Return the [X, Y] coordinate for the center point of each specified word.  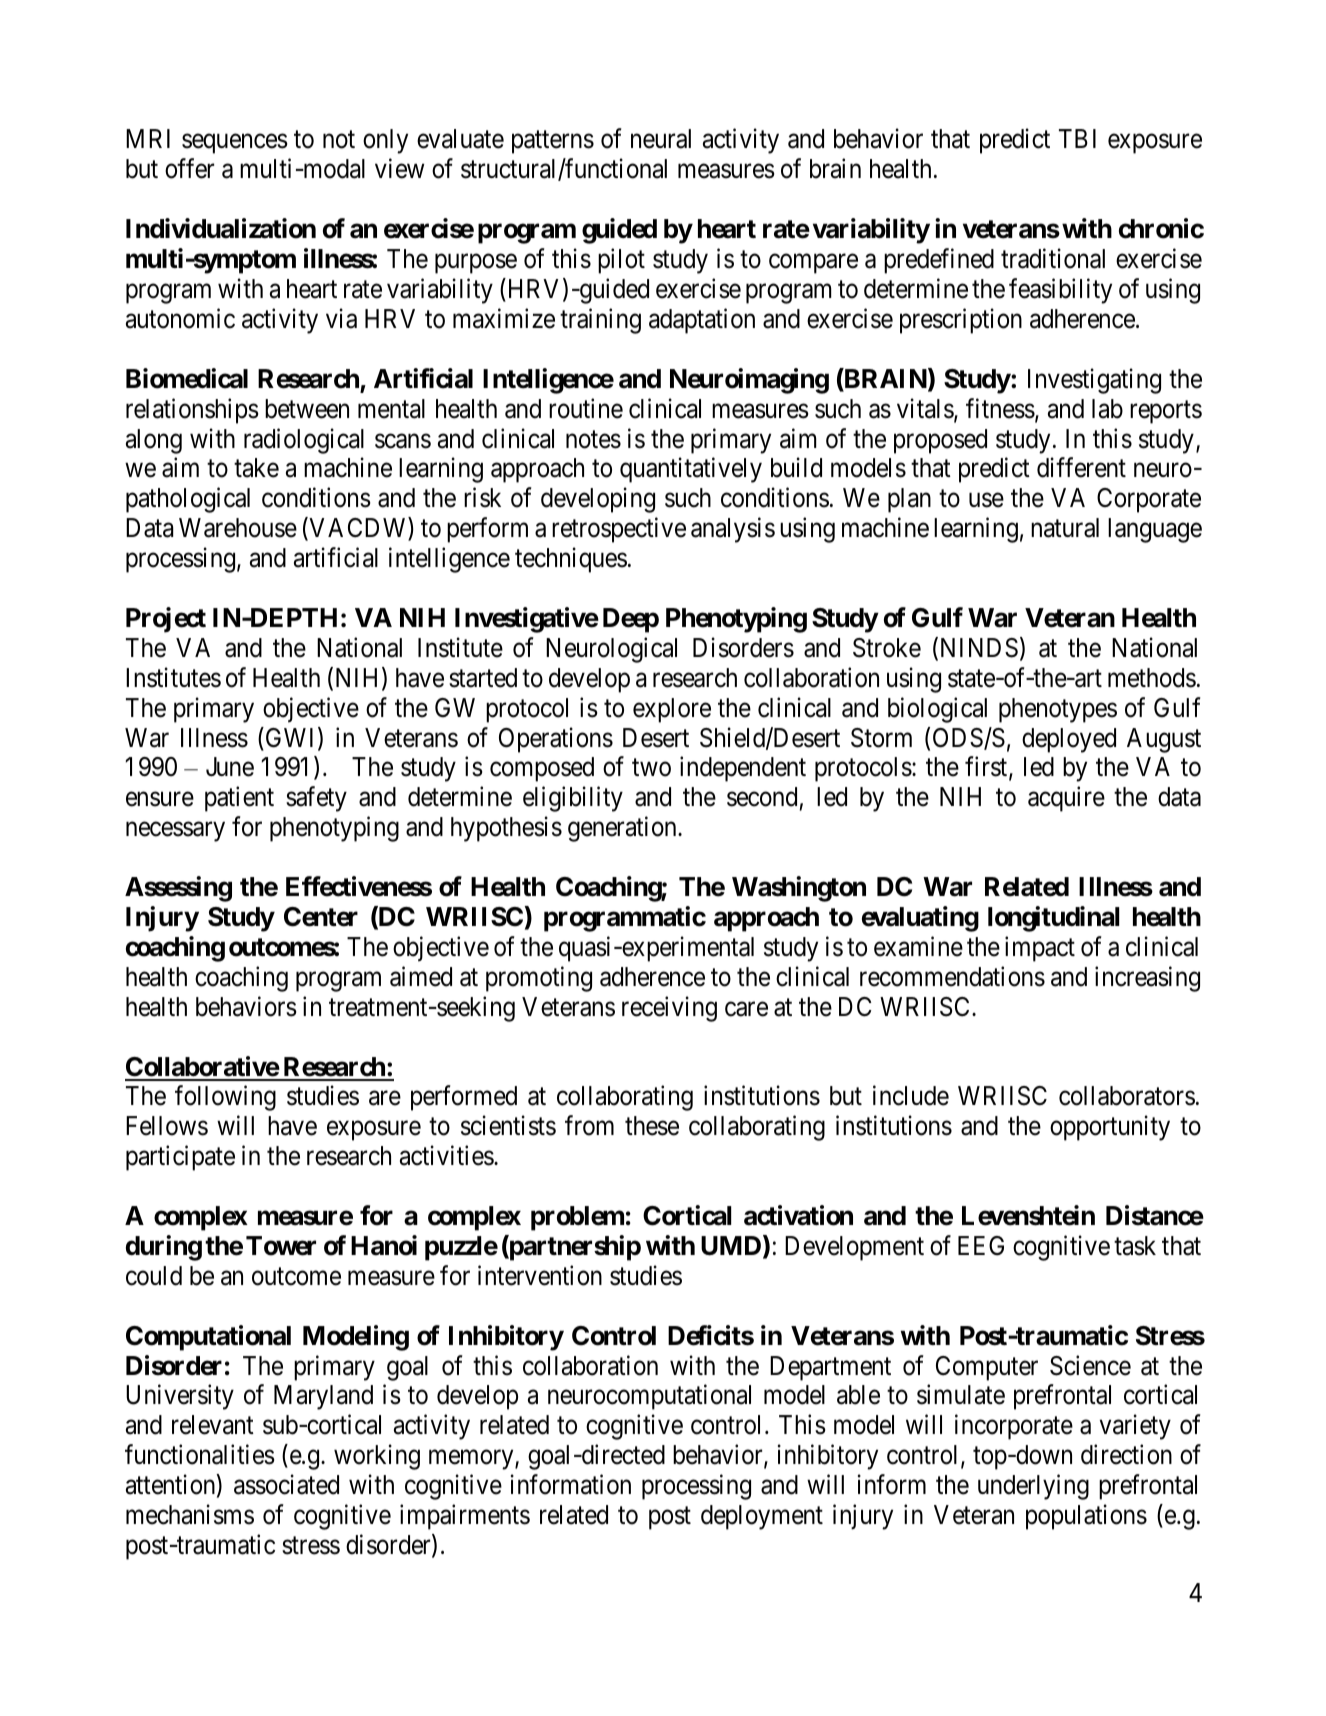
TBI [1077, 138]
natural [1065, 528]
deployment [762, 1517]
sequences [235, 144]
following [225, 1098]
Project [166, 620]
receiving [669, 1009]
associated [286, 1484]
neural [661, 139]
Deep [631, 620]
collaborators [1127, 1096]
